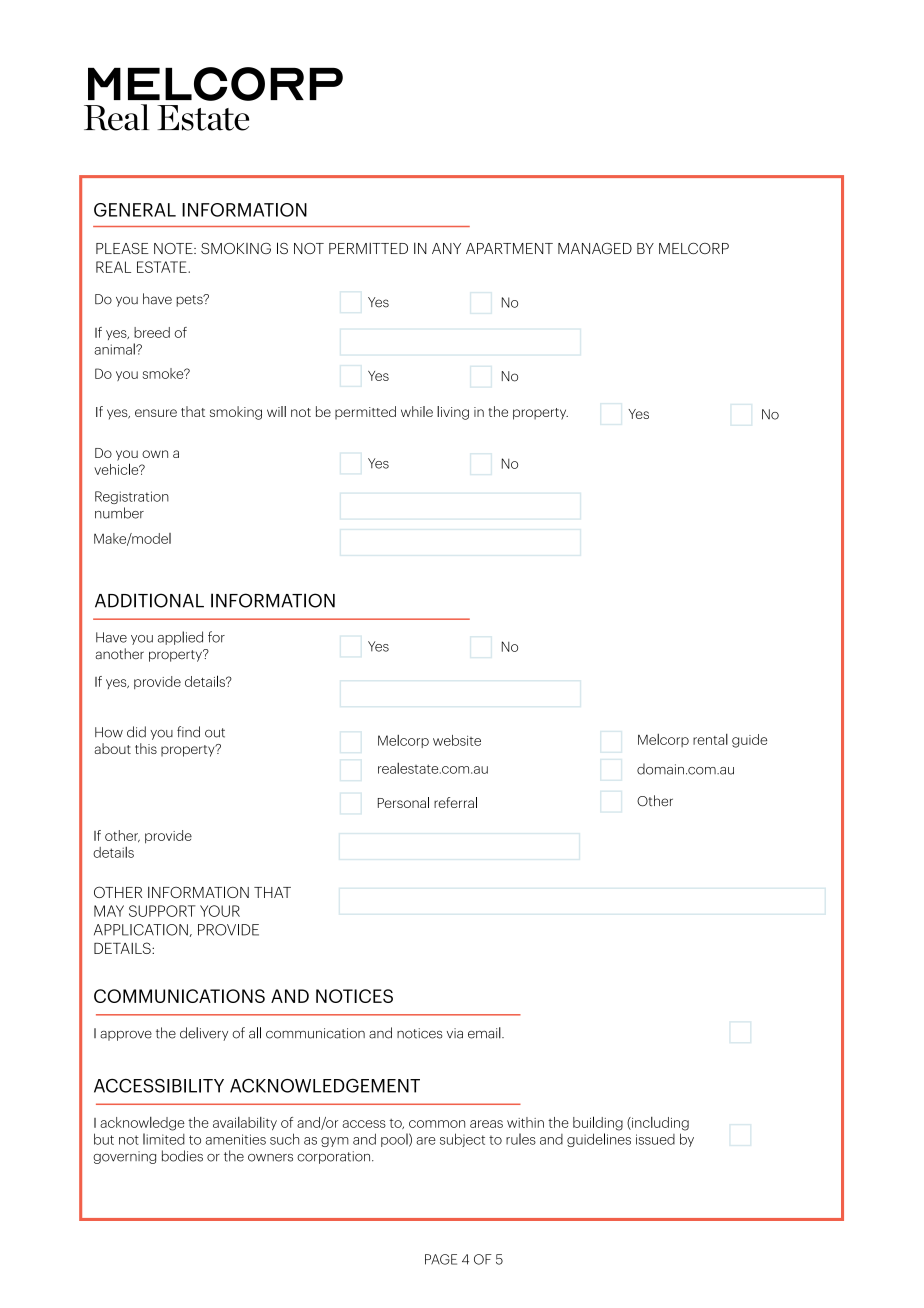 Image resolution: width=924 pixels, height=1308 pixels. What do you see at coordinates (446, 248) in the screenshot?
I see `ANY` at bounding box center [446, 248].
